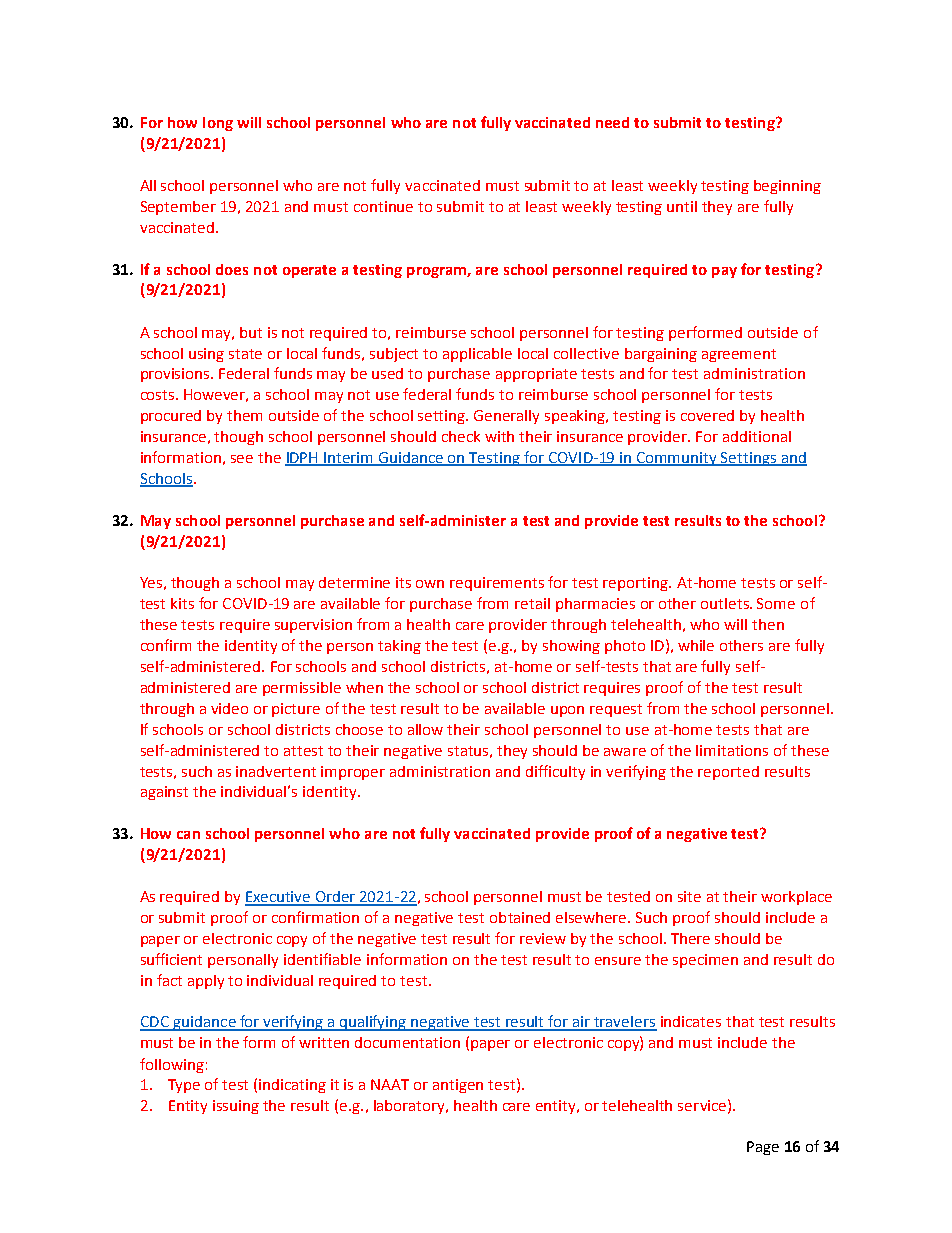 This page has height=1233, width=952. Describe the element at coordinates (218, 124) in the page. I see `long` at that location.
